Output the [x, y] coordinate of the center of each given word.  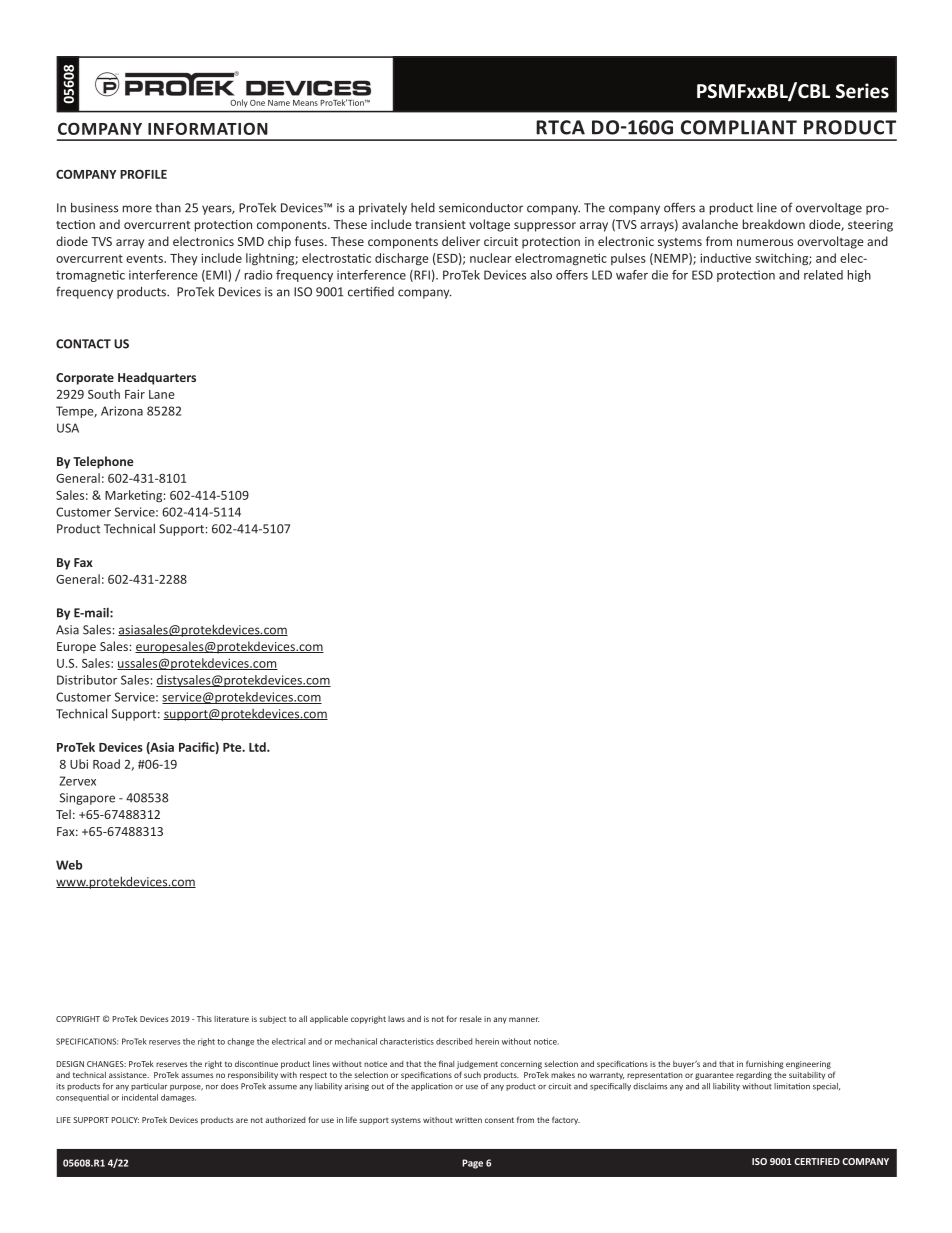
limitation [792, 1086]
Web [69, 865]
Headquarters [157, 378]
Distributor [87, 680]
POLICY [125, 1120]
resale [471, 1018]
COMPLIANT [739, 127]
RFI [421, 276]
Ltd [258, 747]
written [468, 1120]
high [859, 276]
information [208, 128]
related [823, 275]
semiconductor [481, 207]
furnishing [765, 1064]
